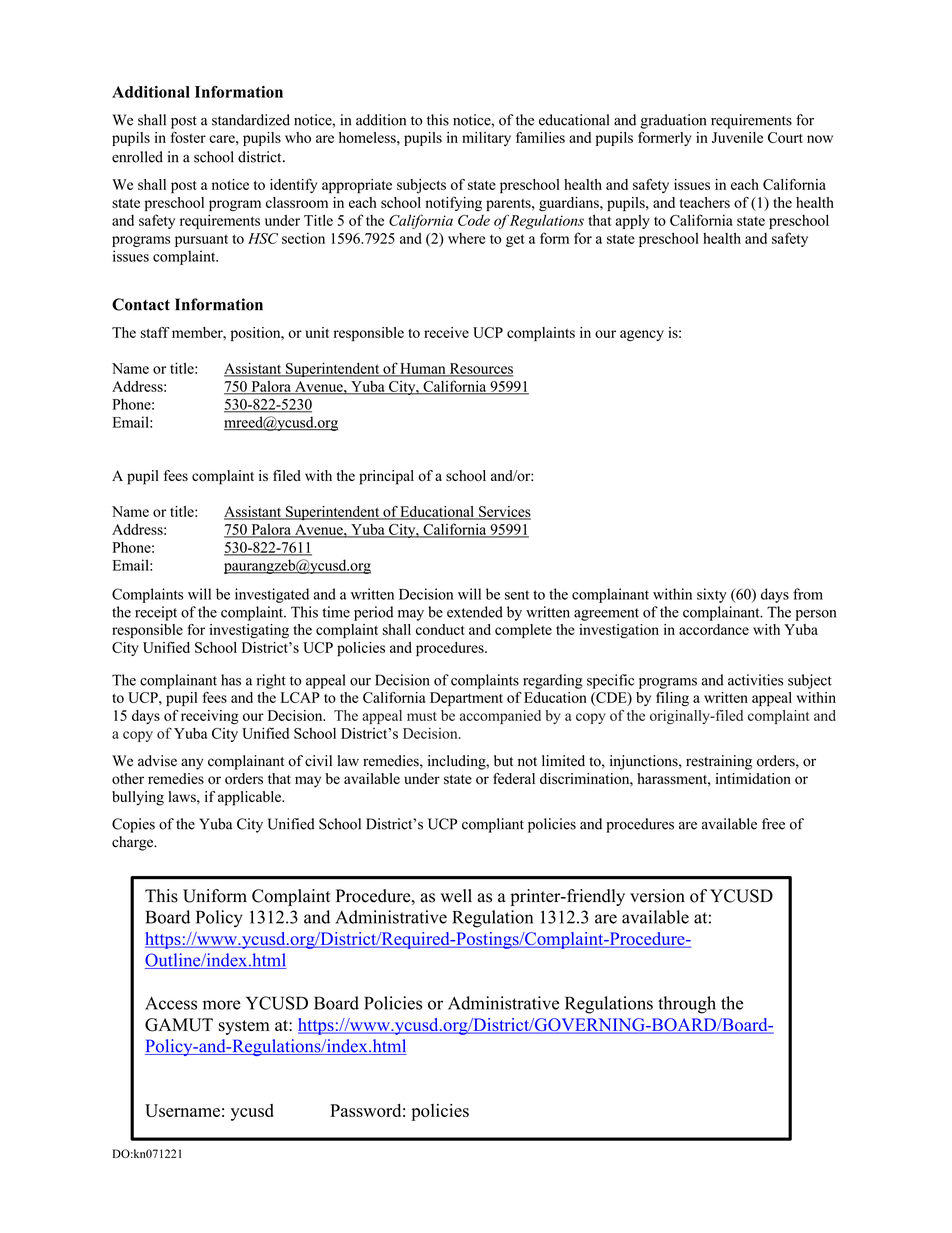 This document has height=1233, width=952. Describe the element at coordinates (486, 139) in the document. I see `military` at that location.
